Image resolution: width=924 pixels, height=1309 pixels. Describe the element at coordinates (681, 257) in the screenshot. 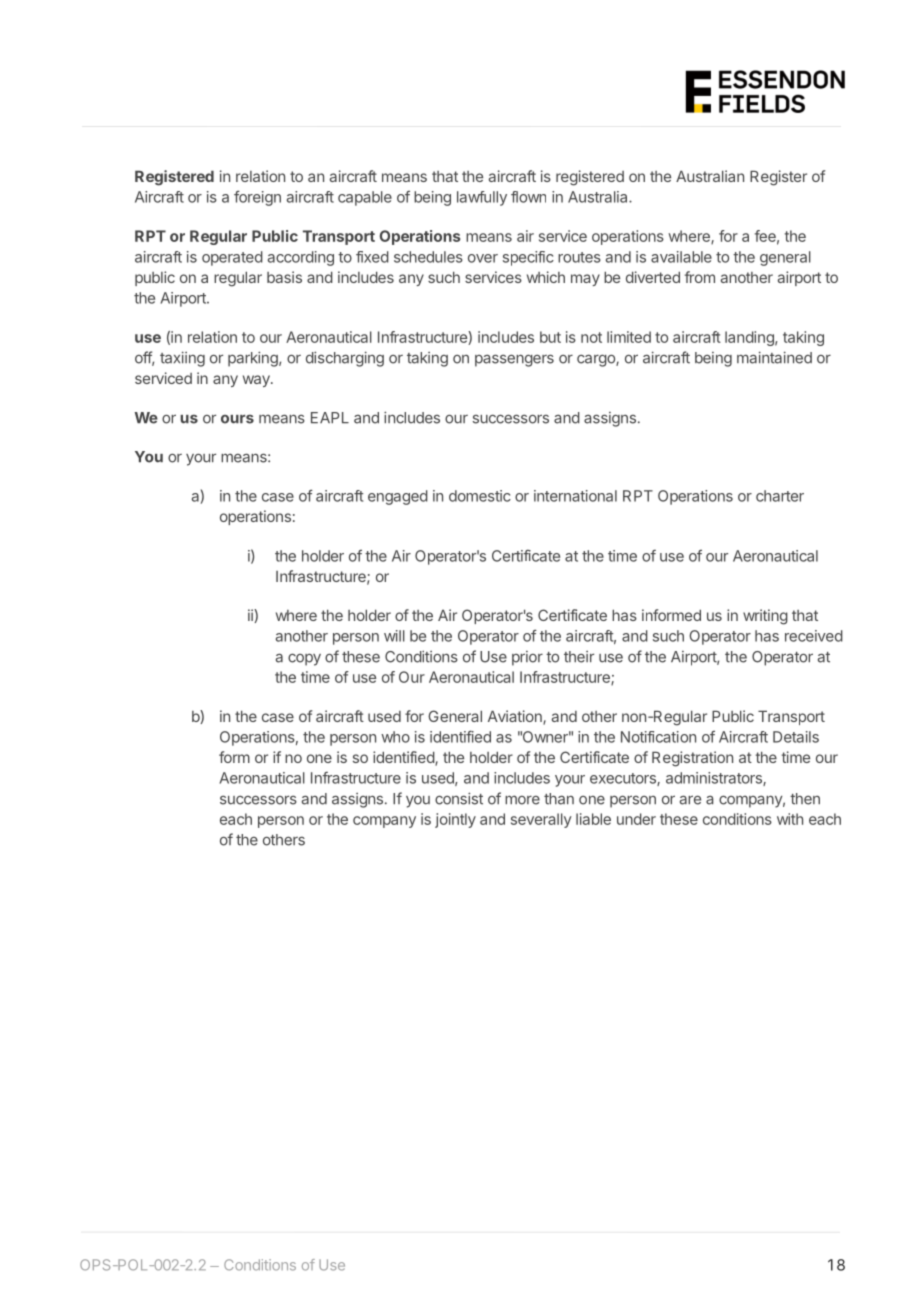

I see `available` at that location.
